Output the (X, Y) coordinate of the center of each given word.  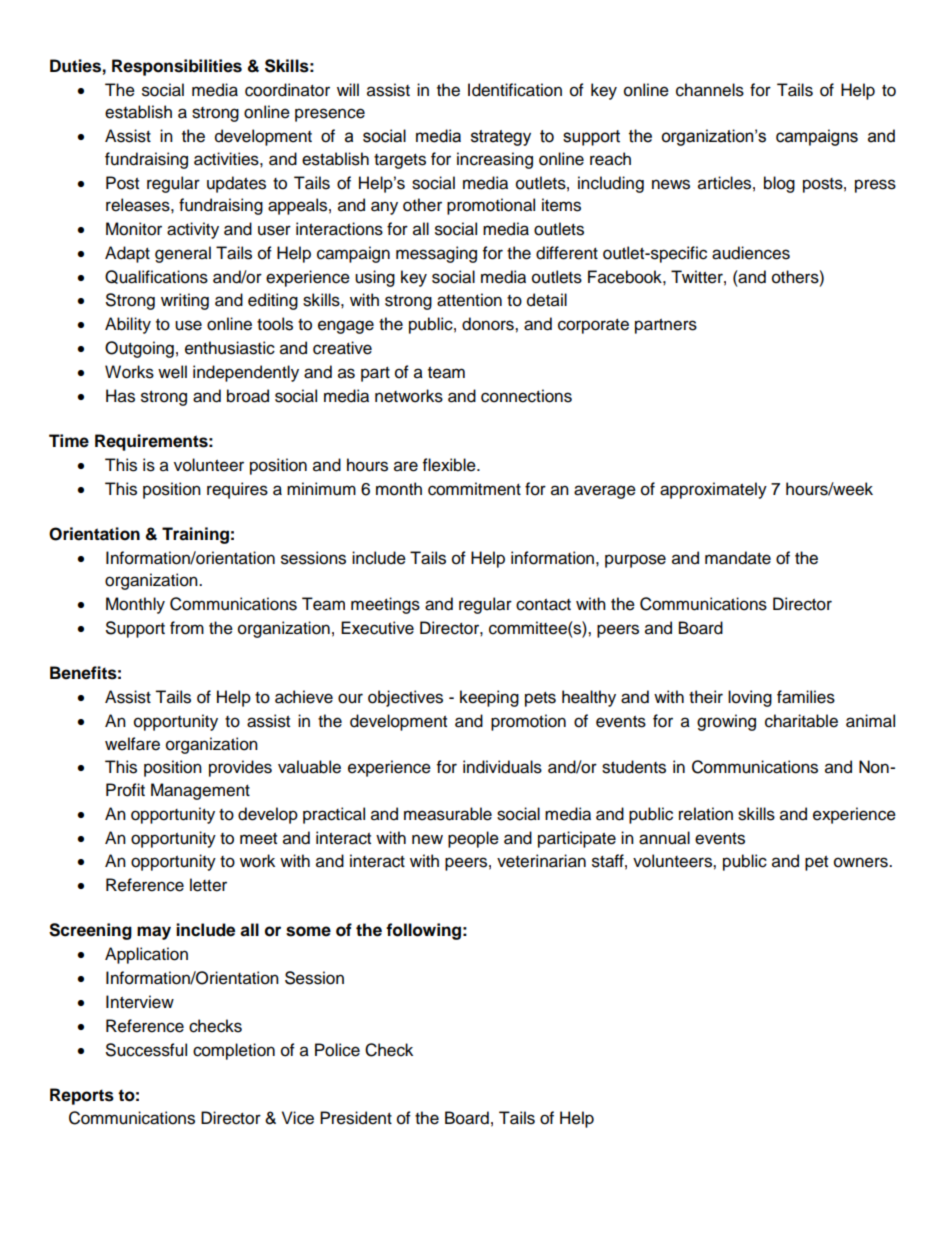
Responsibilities (177, 67)
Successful (146, 1050)
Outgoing (139, 349)
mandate (738, 558)
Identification (515, 90)
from (187, 628)
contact (543, 605)
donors (489, 324)
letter (208, 885)
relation (706, 814)
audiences (751, 253)
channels (710, 90)
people (473, 839)
